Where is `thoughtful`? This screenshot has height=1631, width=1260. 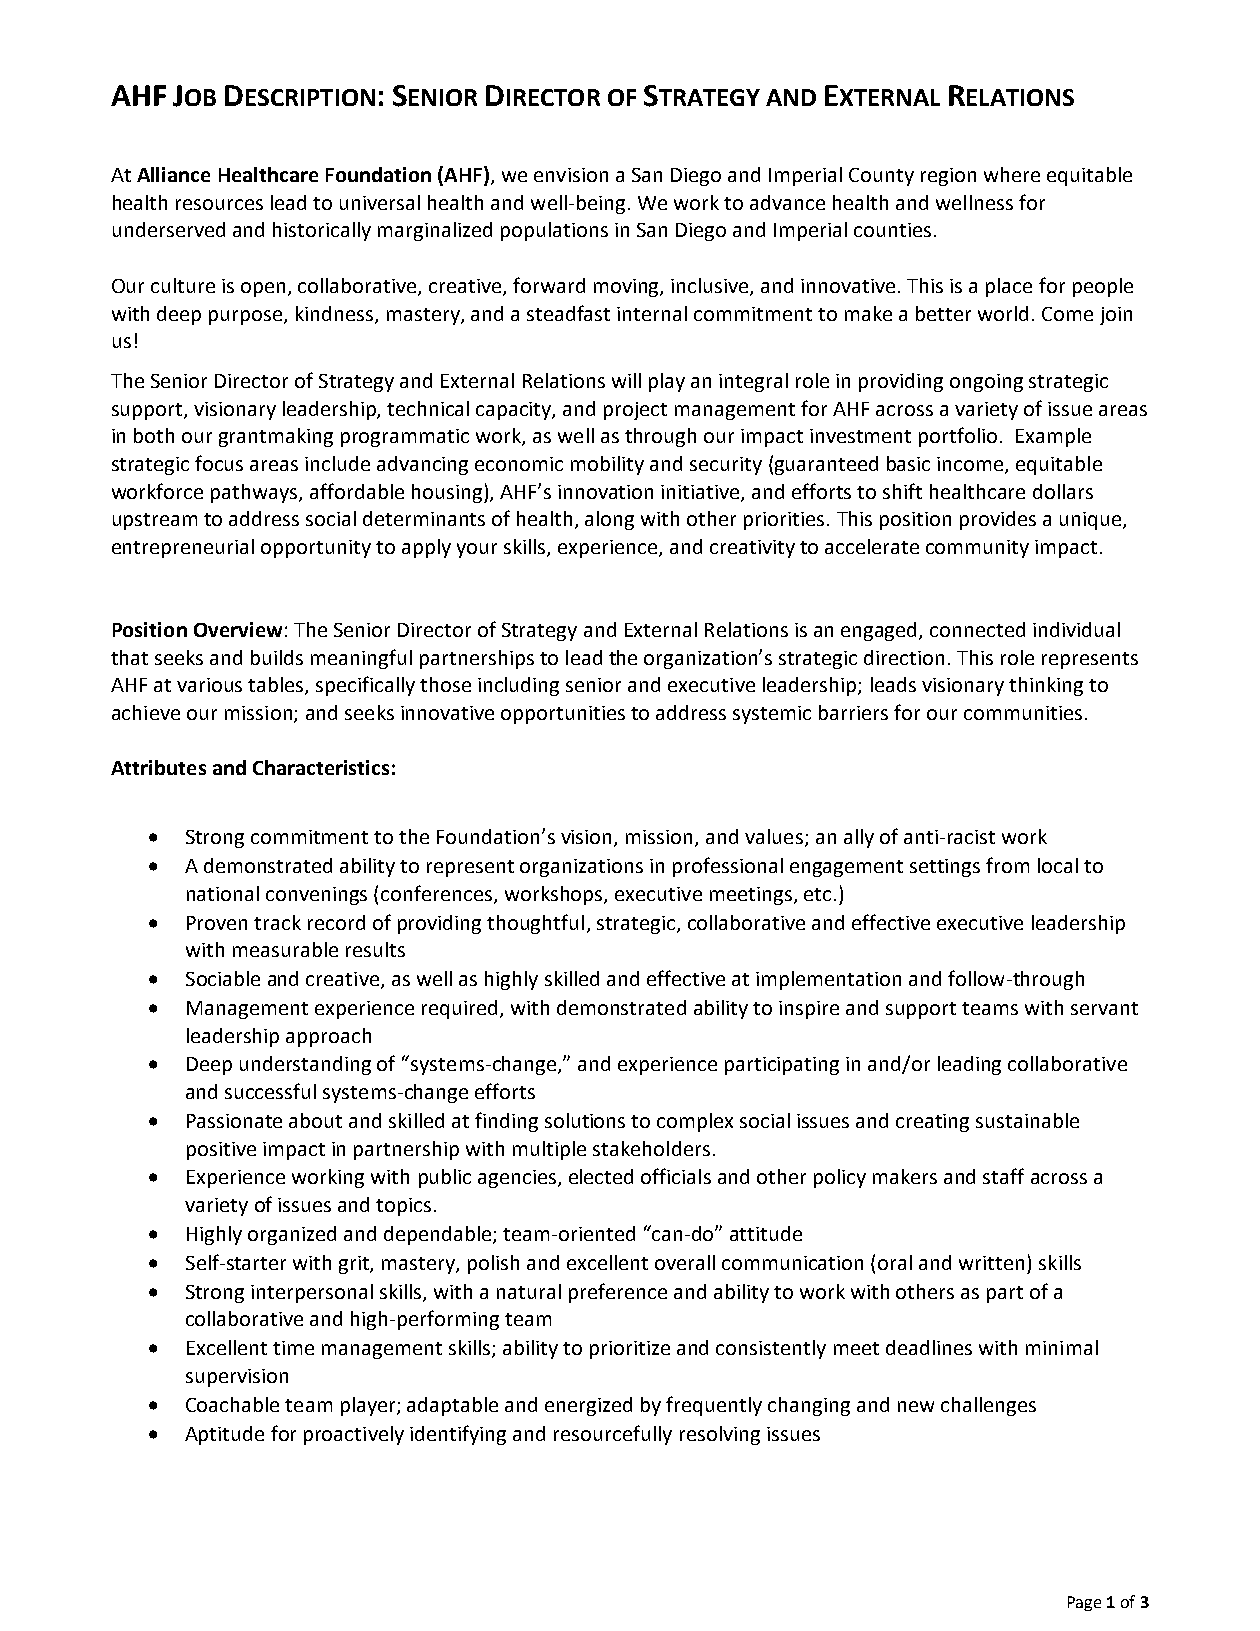 thoughtful is located at coordinates (535, 924).
